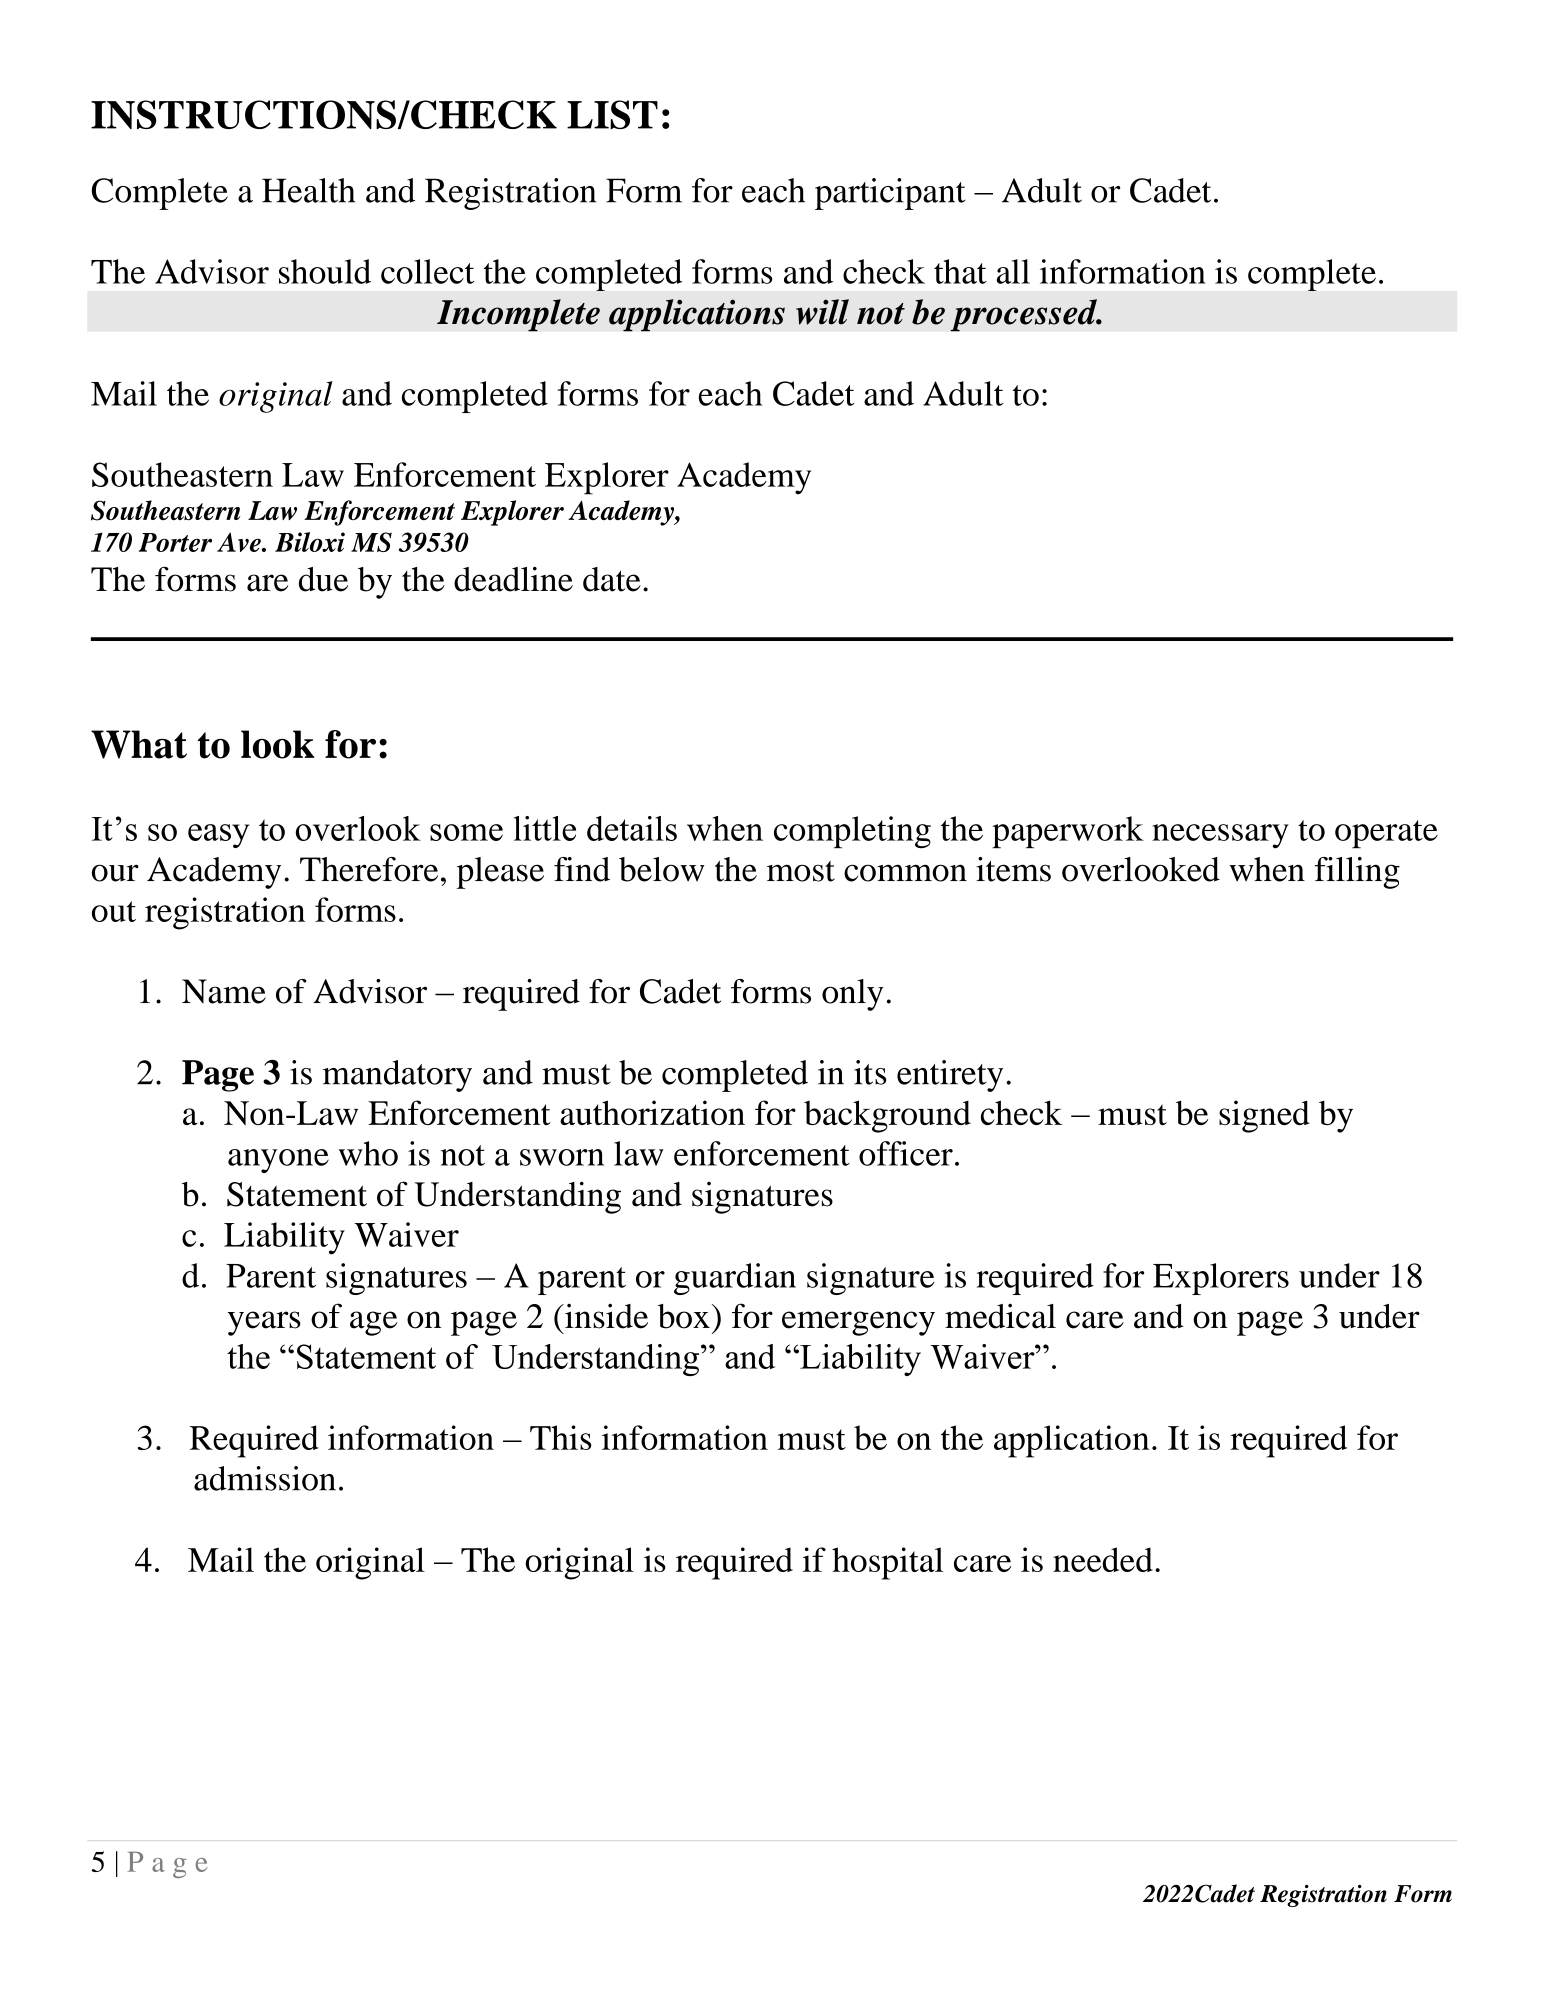 This screenshot has width=1544, height=1998. What do you see at coordinates (323, 579) in the screenshot?
I see `due` at bounding box center [323, 579].
